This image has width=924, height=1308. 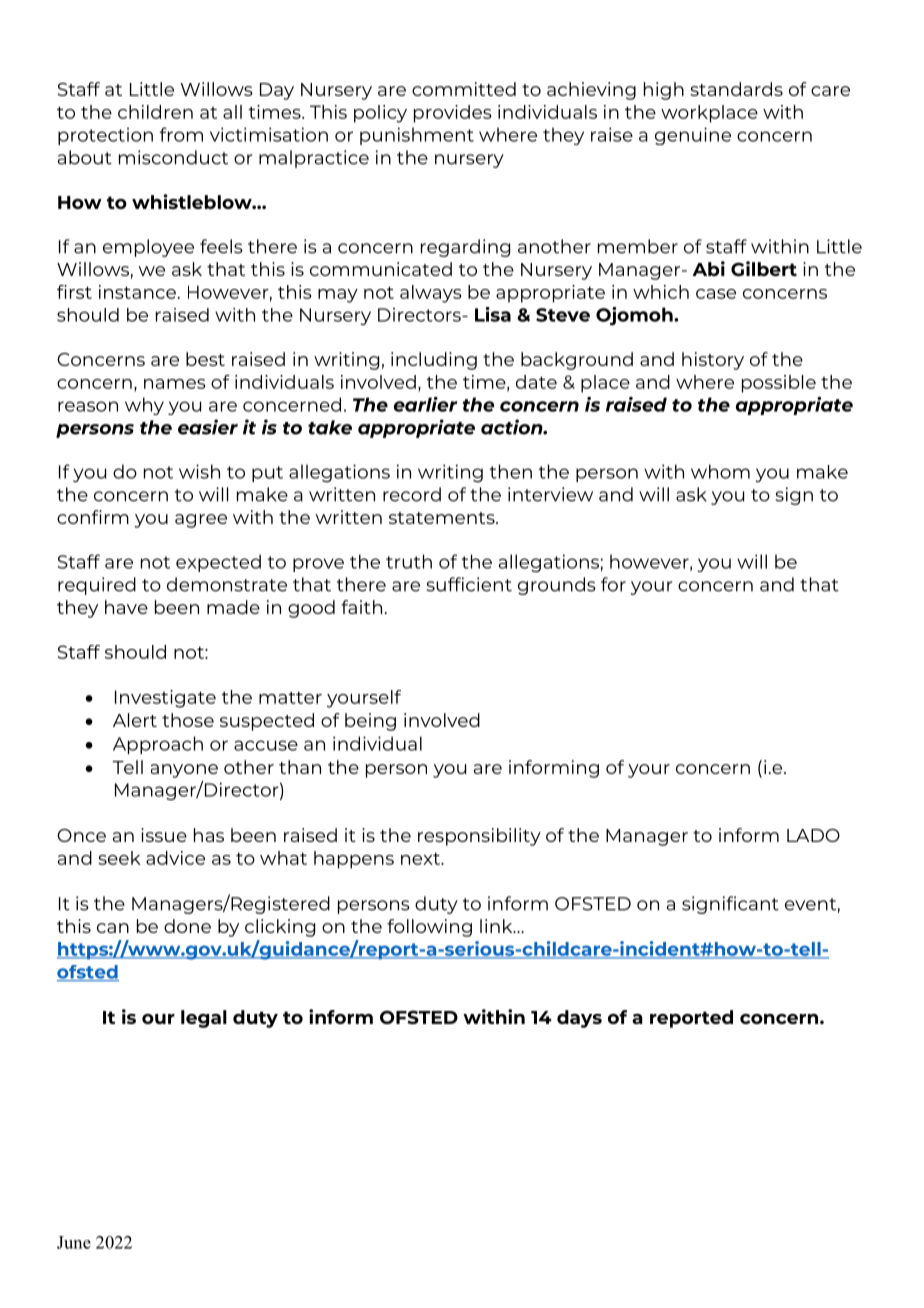 What do you see at coordinates (557, 586) in the image?
I see `grounds` at bounding box center [557, 586].
